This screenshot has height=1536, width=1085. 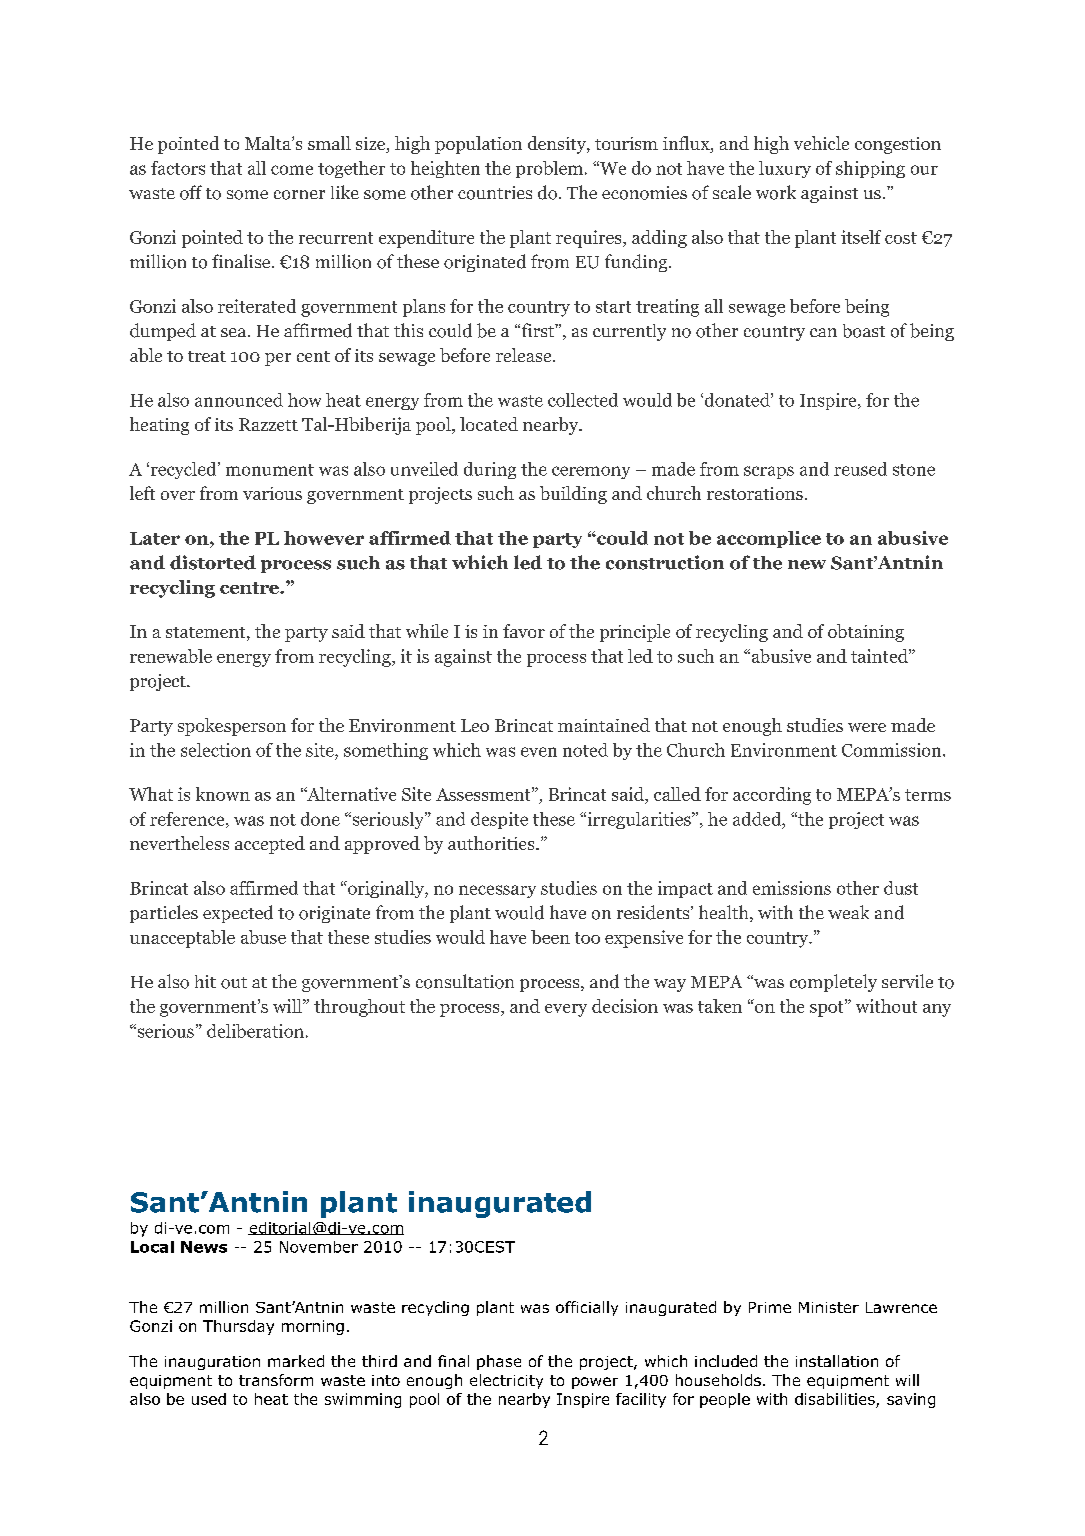 I want to click on installation, so click(x=837, y=1361).
